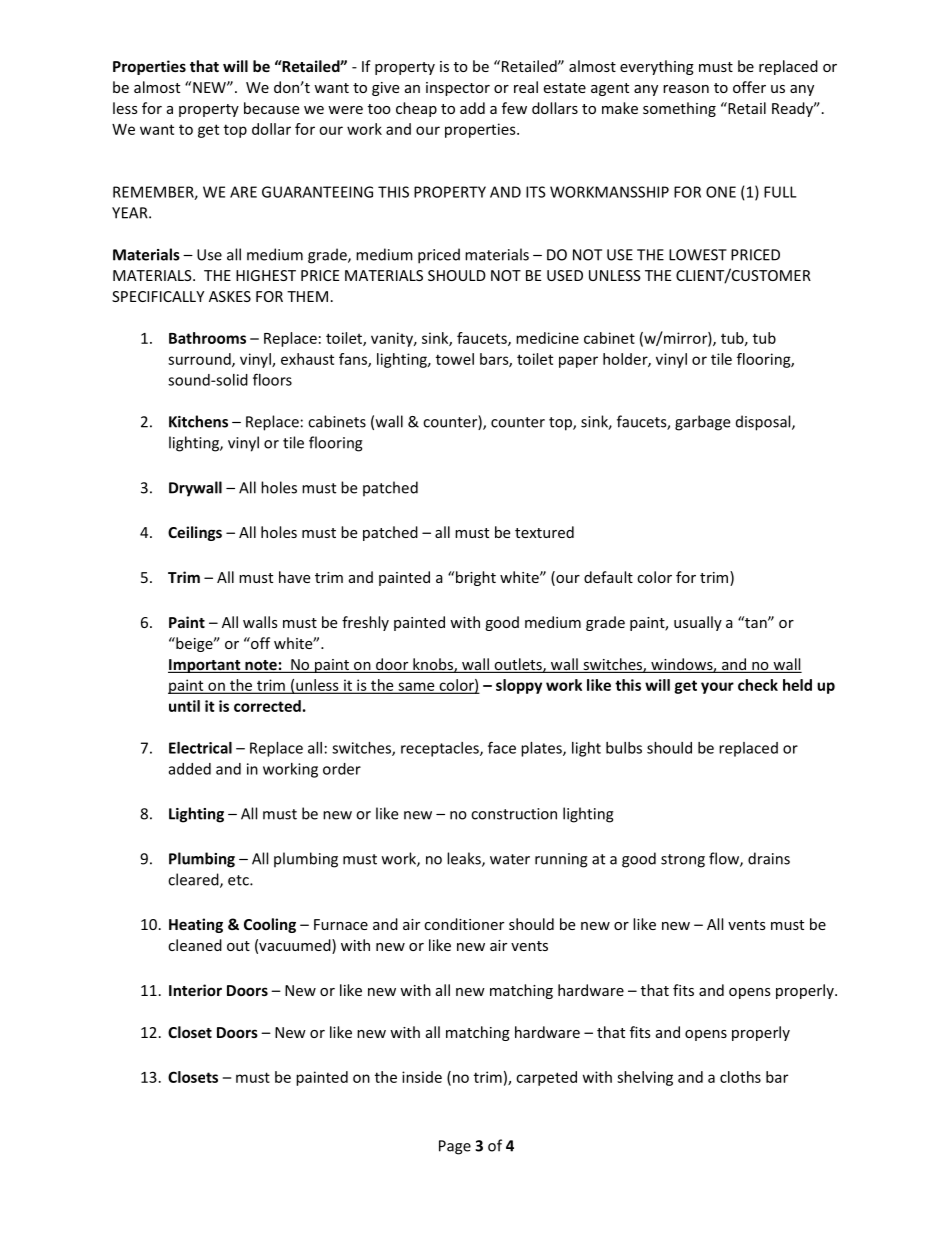  Describe the element at coordinates (455, 1147) in the image. I see `Page` at that location.
